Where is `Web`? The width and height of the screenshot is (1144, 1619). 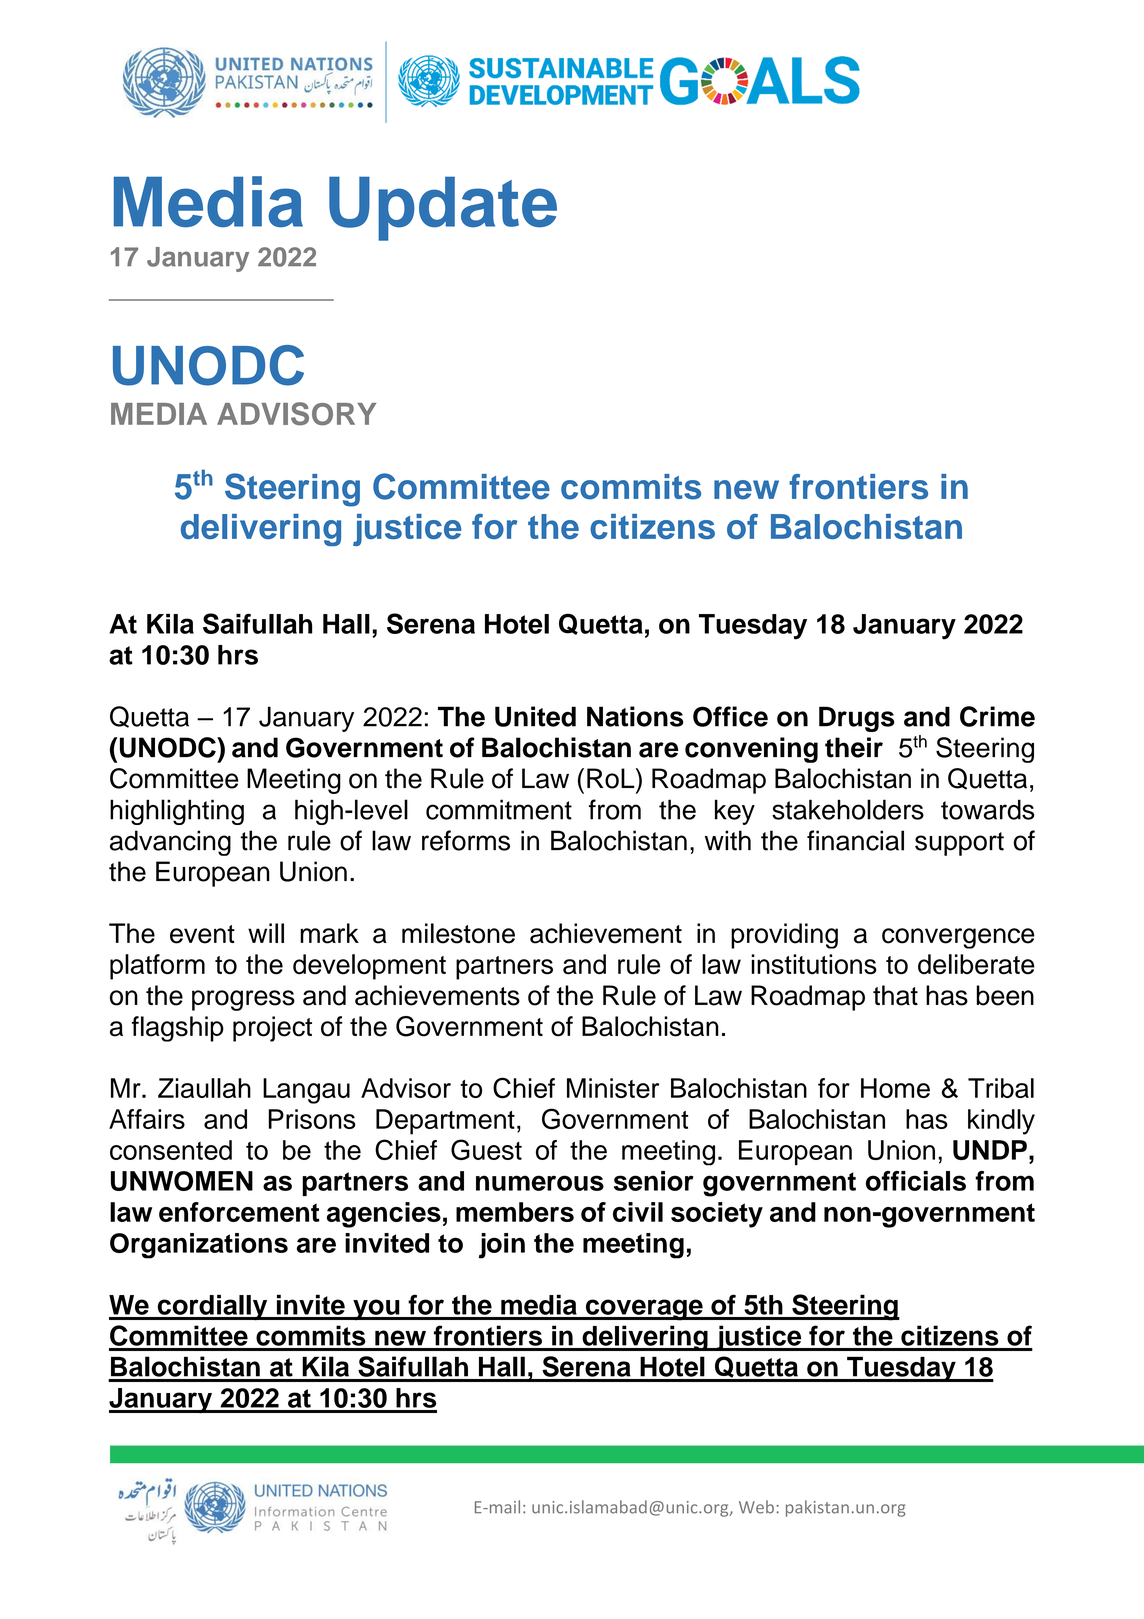 Web is located at coordinates (756, 1507).
